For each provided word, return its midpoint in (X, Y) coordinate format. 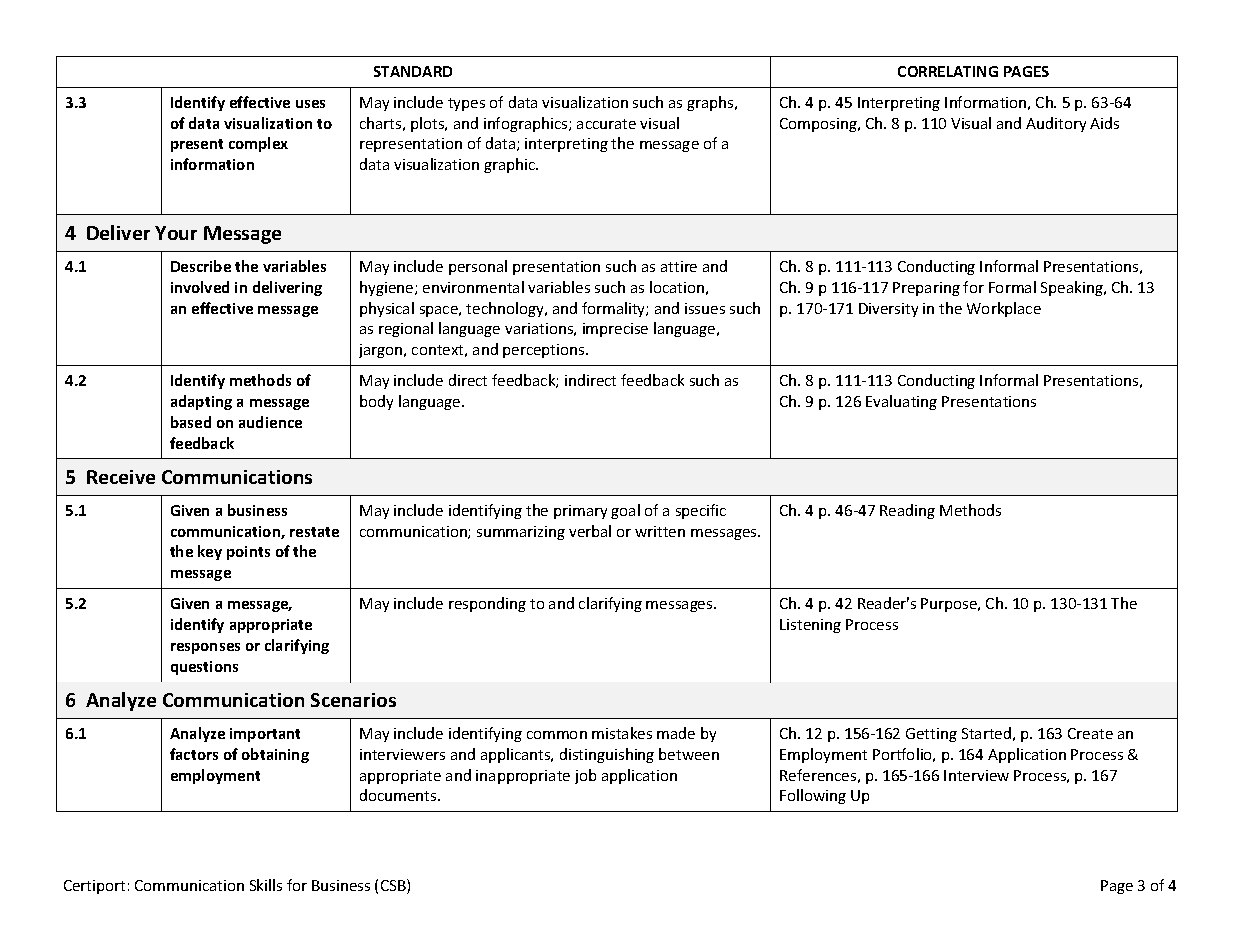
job (585, 776)
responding (487, 604)
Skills (266, 885)
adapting (201, 402)
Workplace (1004, 309)
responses (205, 648)
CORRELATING (948, 71)
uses (310, 104)
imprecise (615, 330)
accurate (606, 124)
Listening (810, 626)
